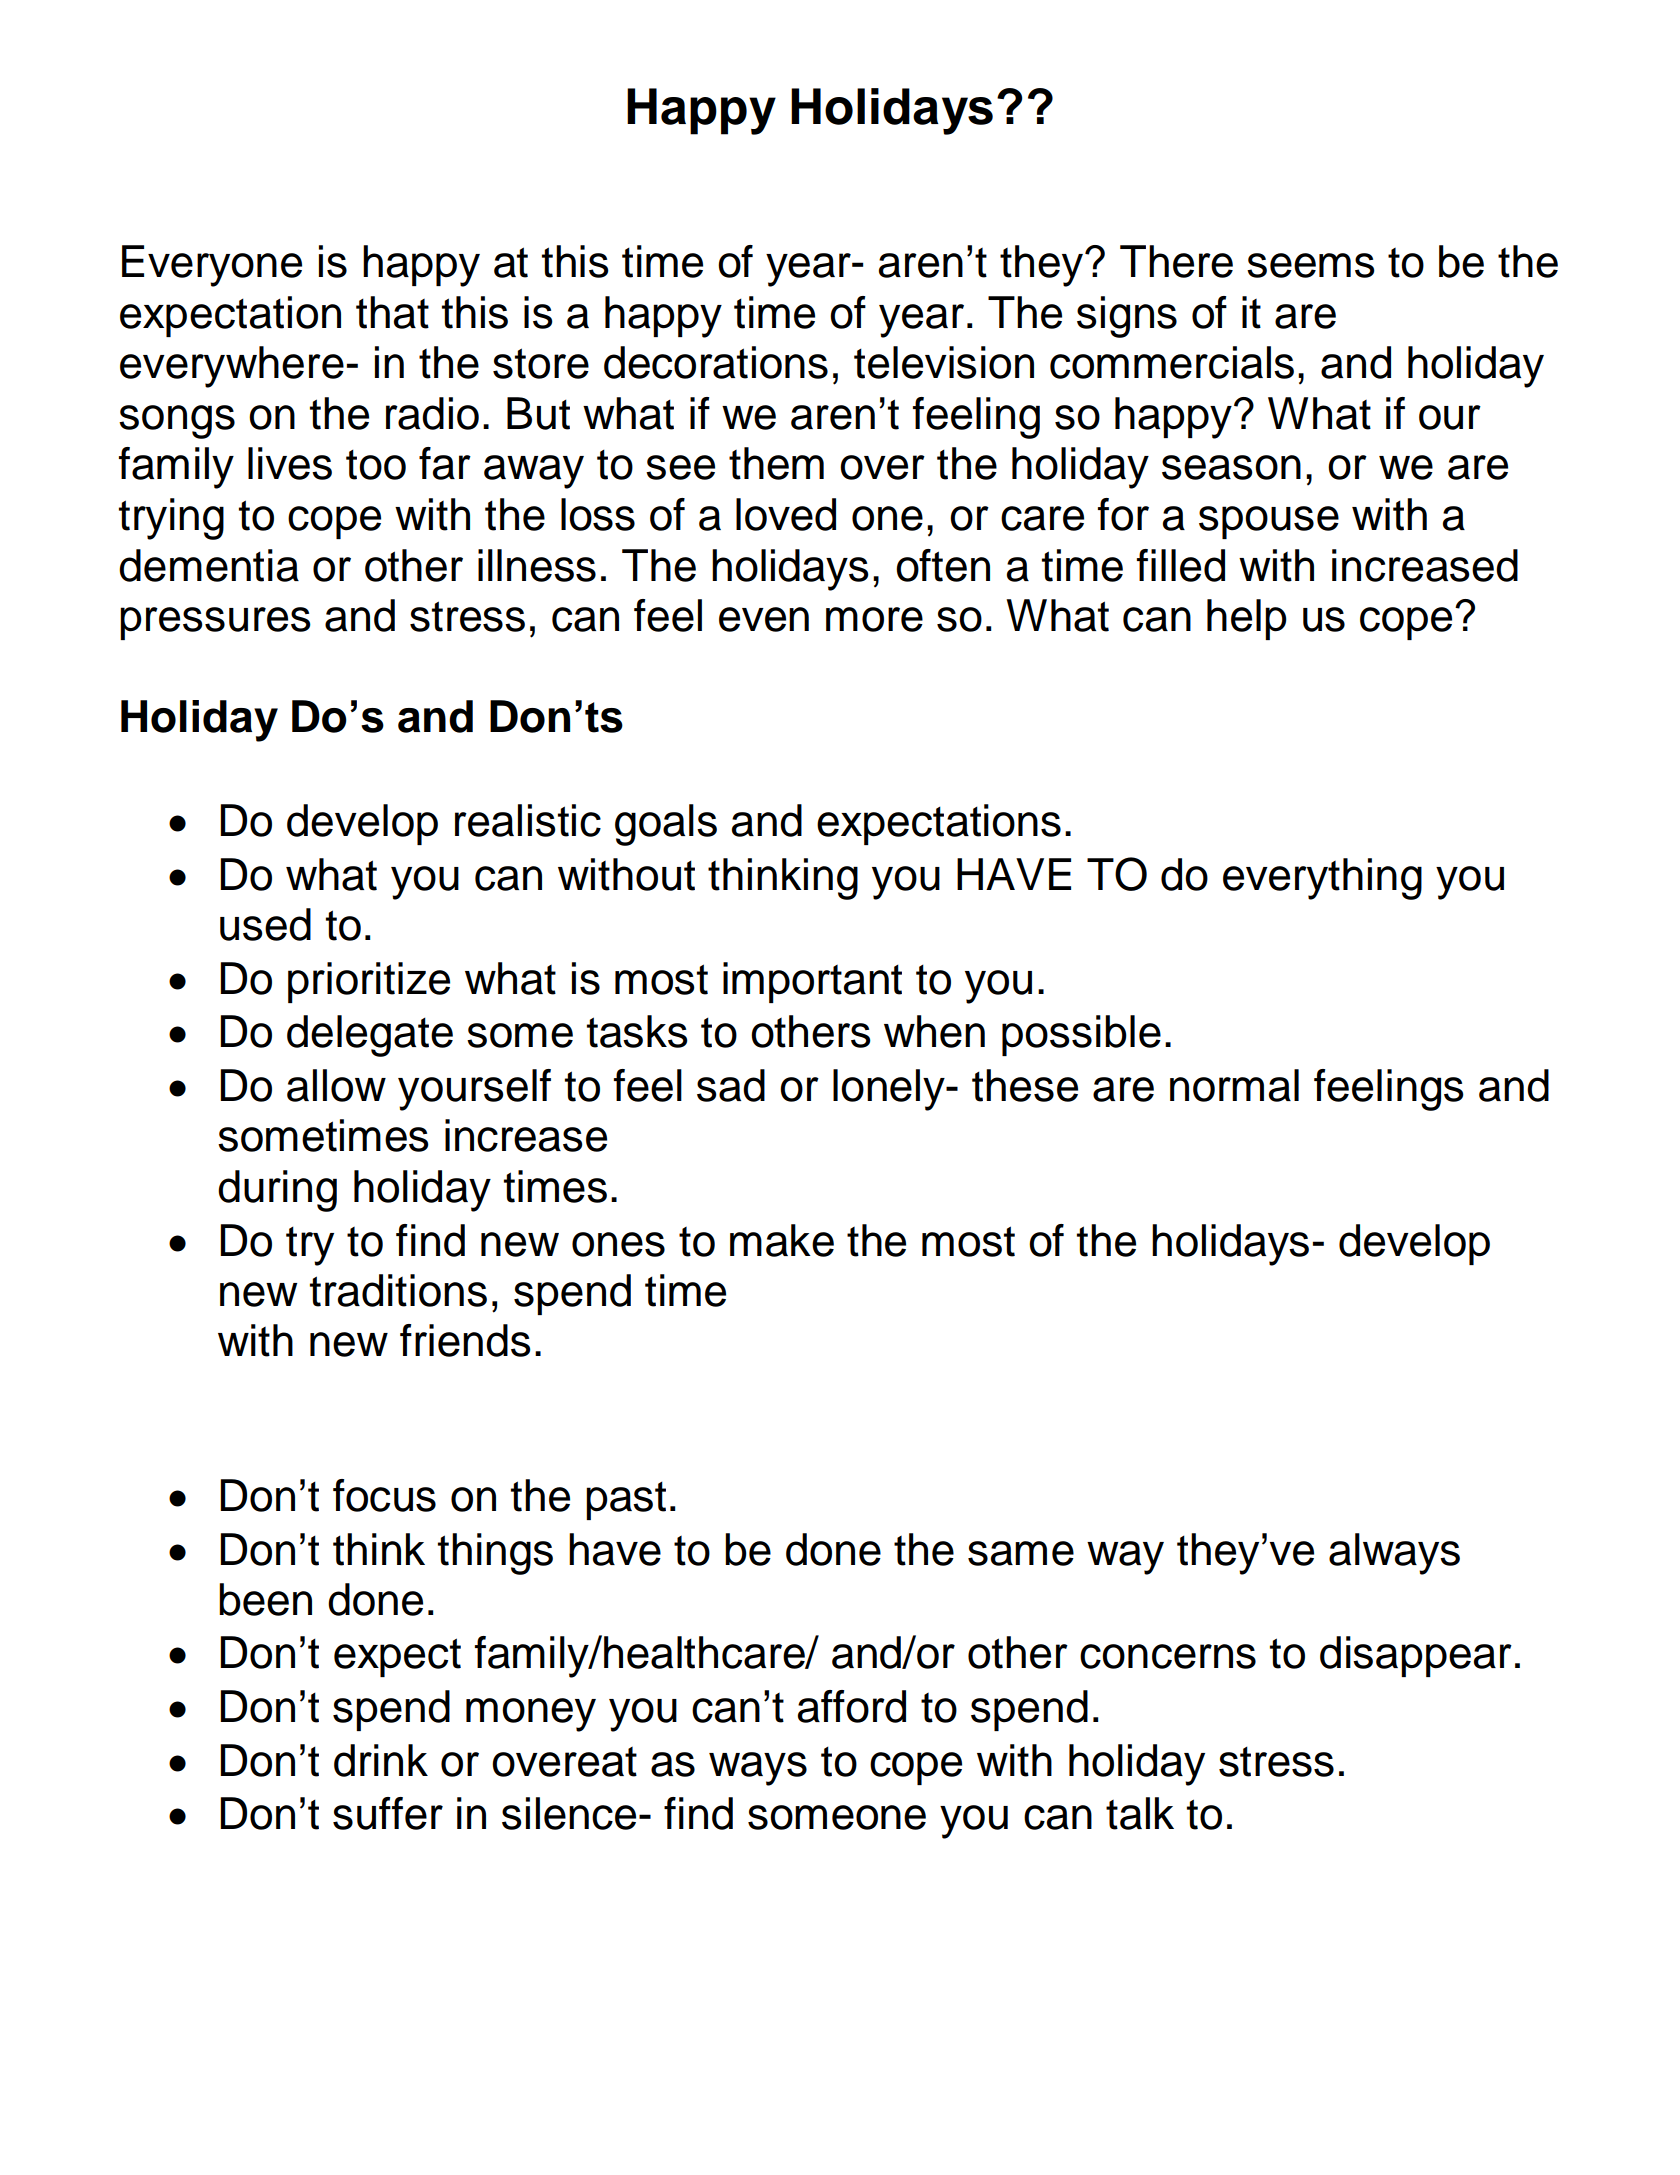 This screenshot has height=2175, width=1680. I want to click on important, so click(812, 982).
